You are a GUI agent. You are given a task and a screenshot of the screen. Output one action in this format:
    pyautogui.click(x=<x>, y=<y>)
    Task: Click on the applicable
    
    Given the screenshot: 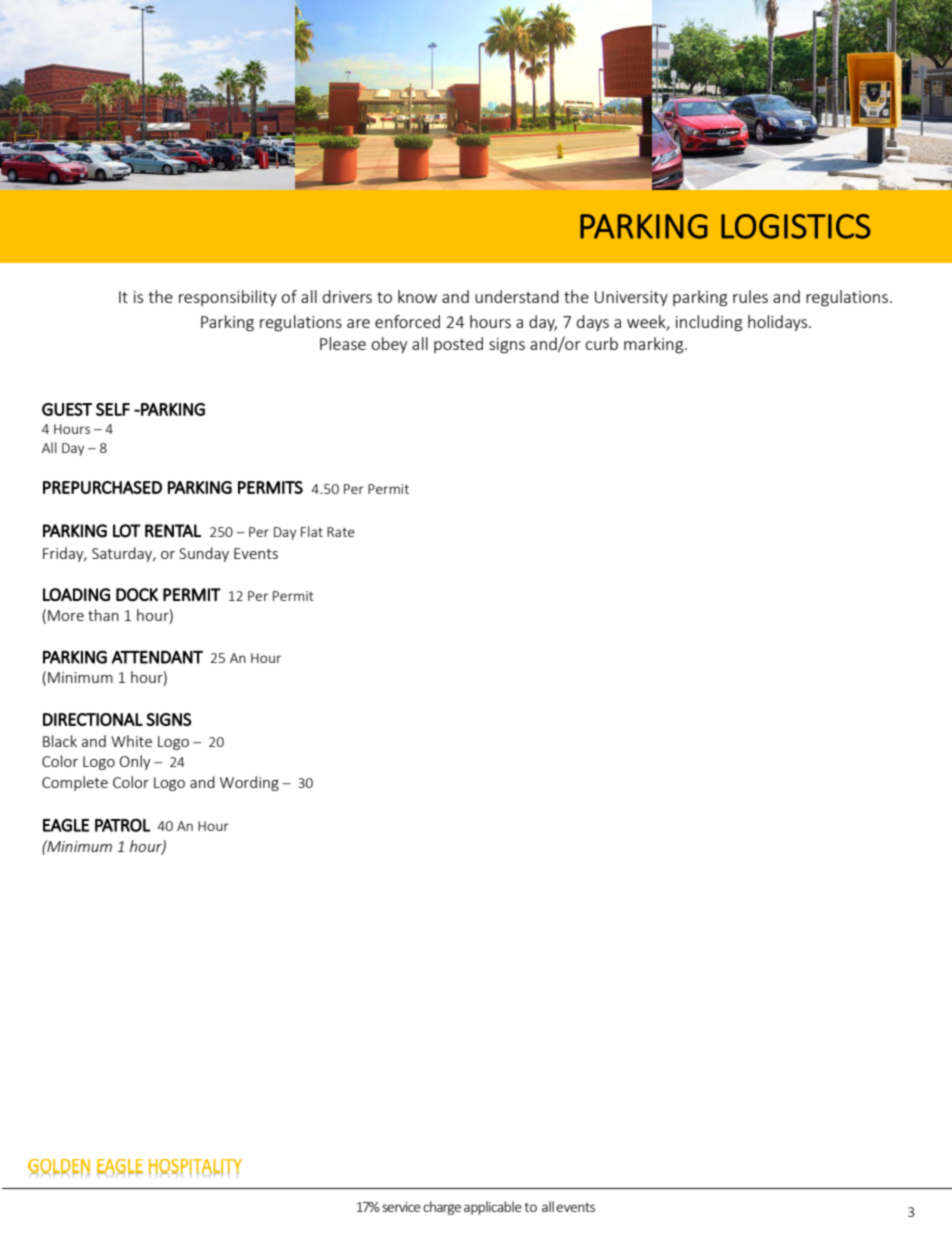 What is the action you would take?
    pyautogui.click(x=493, y=1208)
